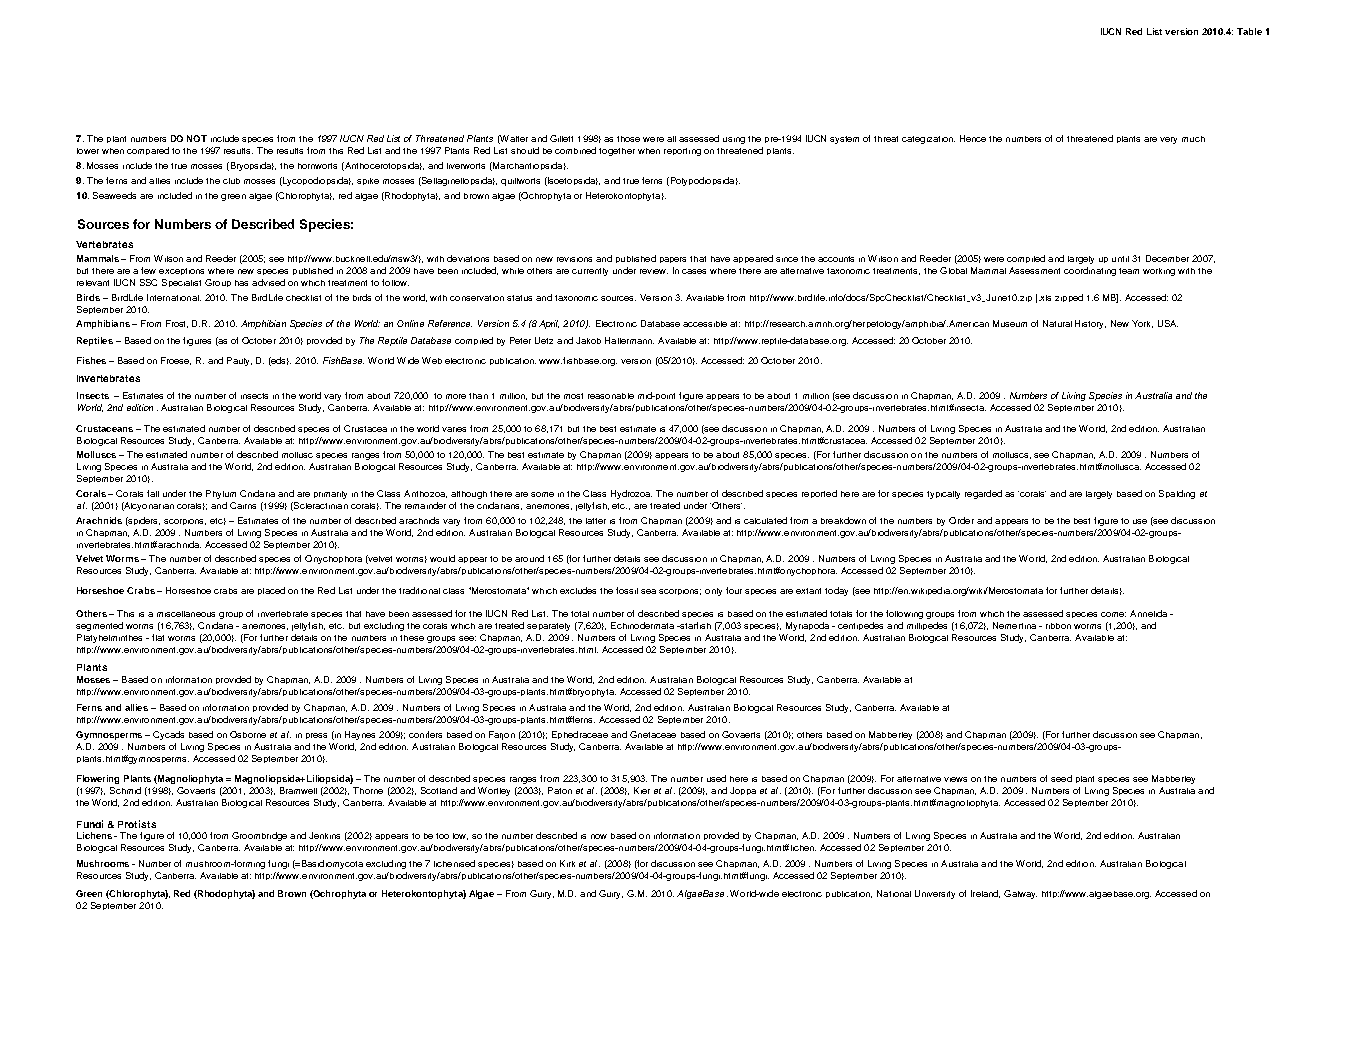 The height and width of the page is (1055, 1365). I want to click on come, so click(1113, 614).
